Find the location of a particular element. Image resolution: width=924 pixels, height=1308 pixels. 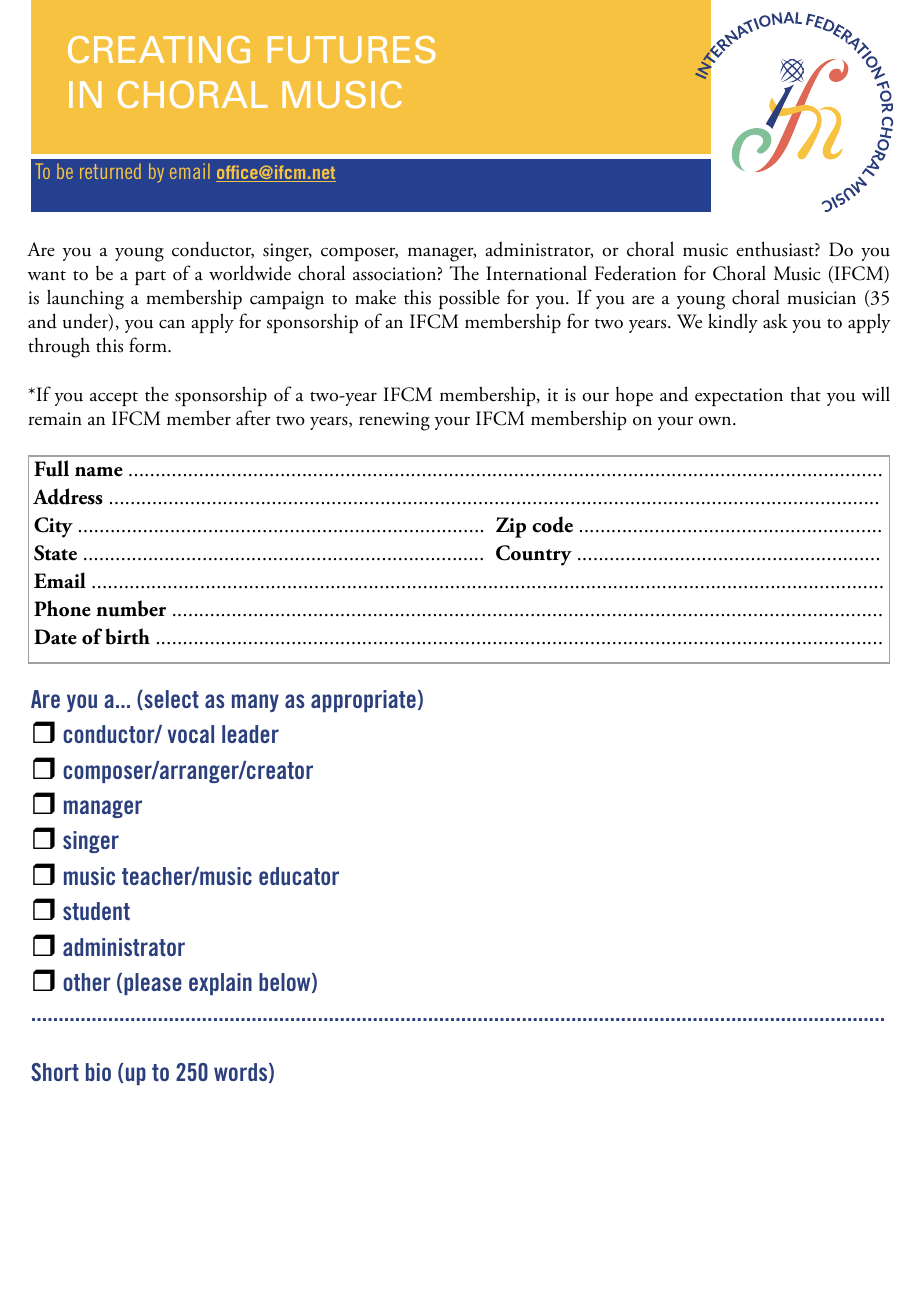

FUTURES is located at coordinates (352, 50).
